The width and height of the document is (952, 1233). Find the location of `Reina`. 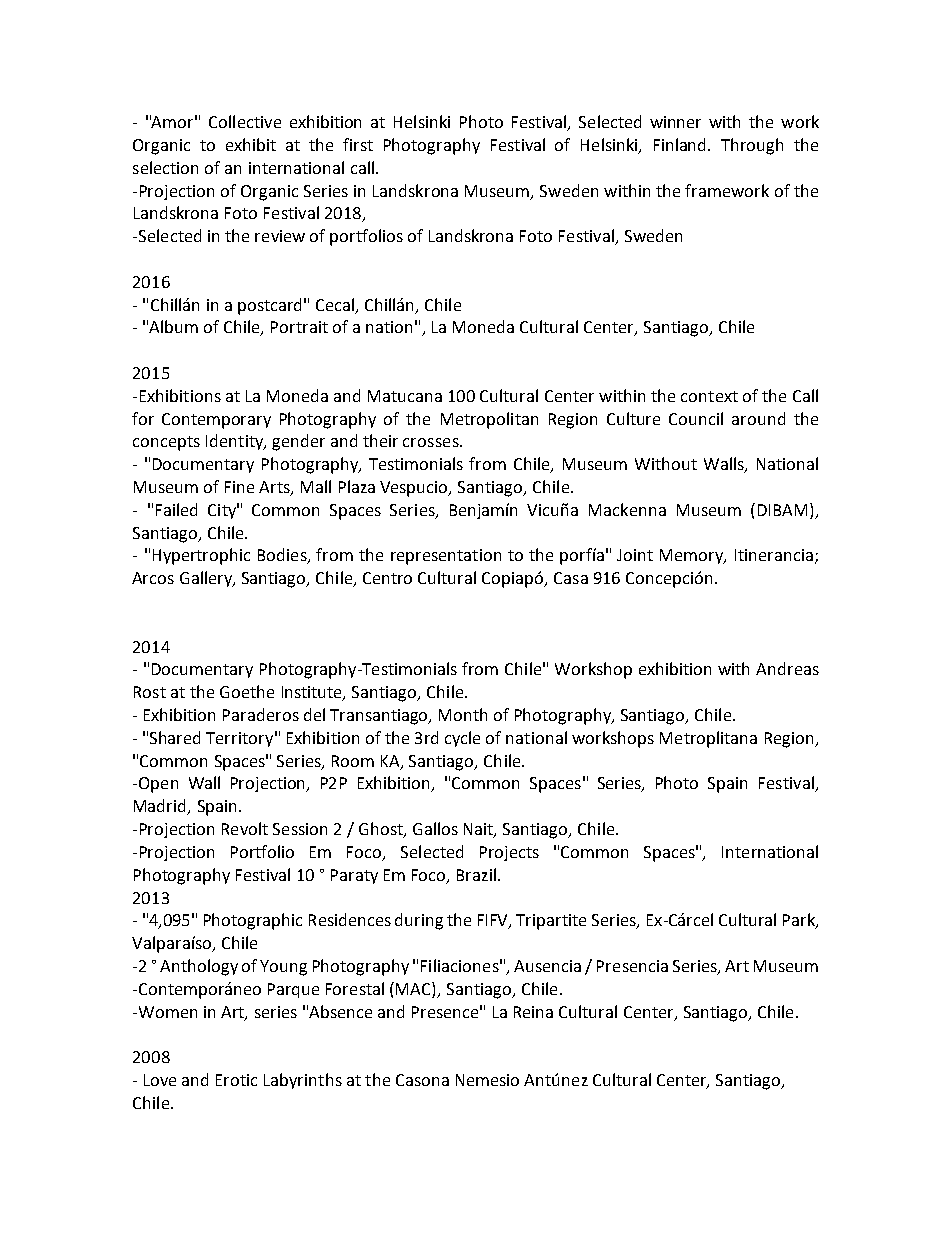

Reina is located at coordinates (533, 1012).
